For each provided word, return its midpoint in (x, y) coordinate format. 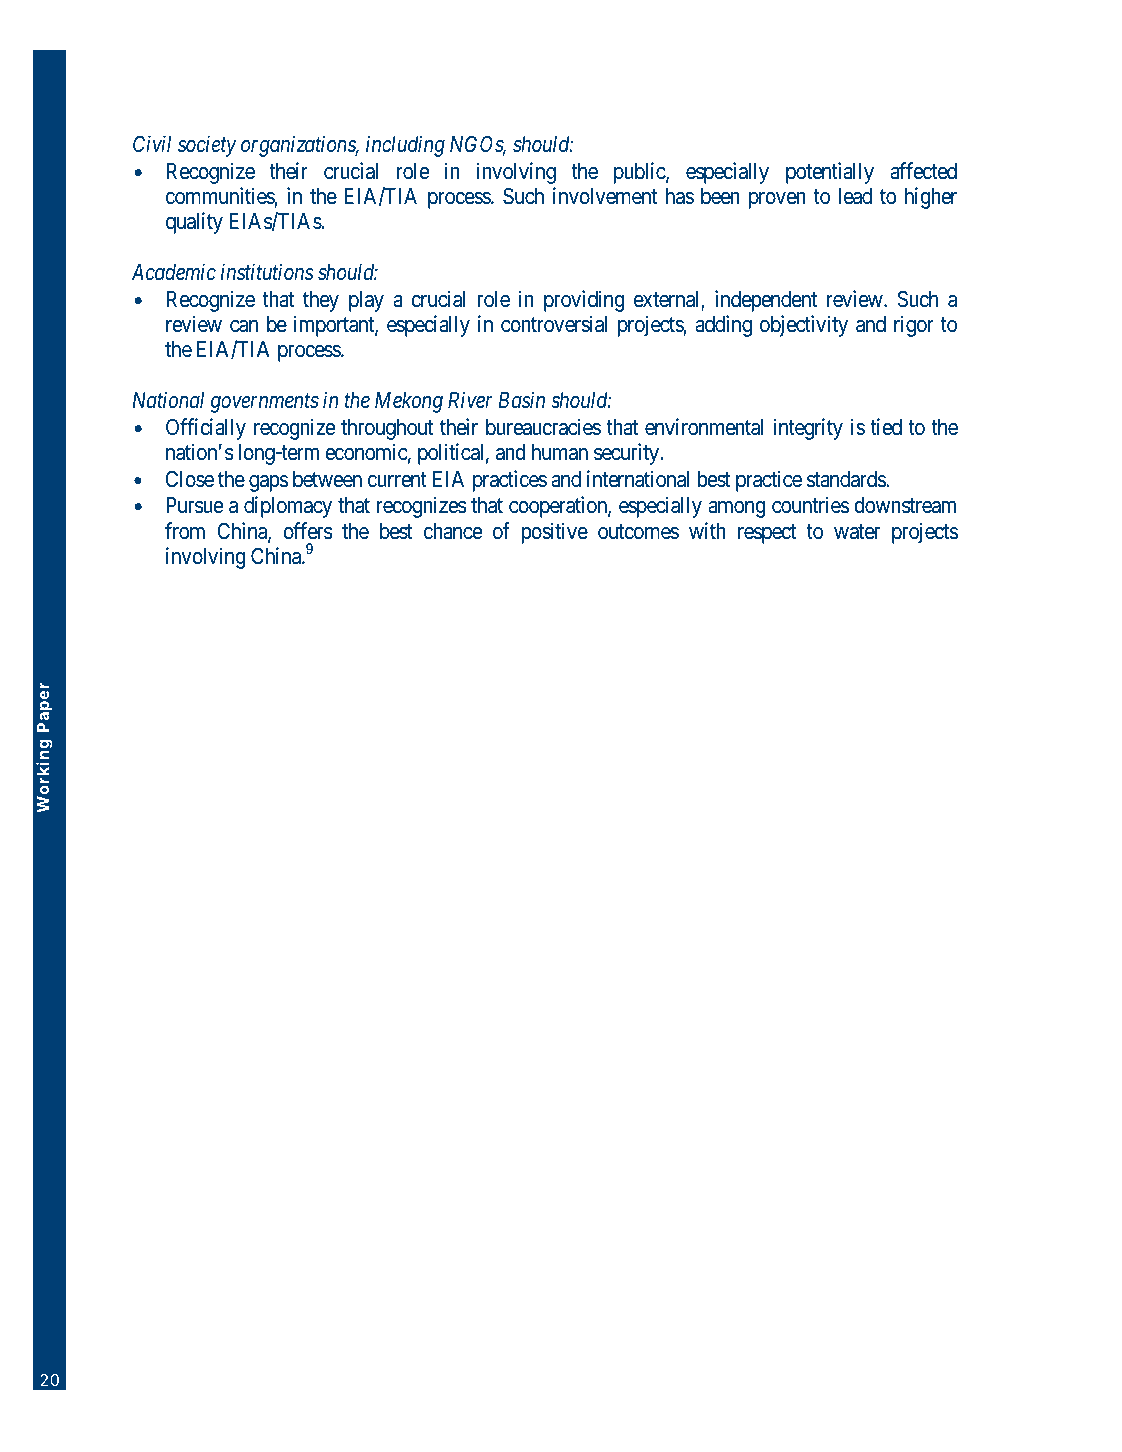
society (207, 146)
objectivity (804, 326)
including (405, 146)
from (185, 531)
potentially (830, 173)
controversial (554, 324)
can (244, 326)
